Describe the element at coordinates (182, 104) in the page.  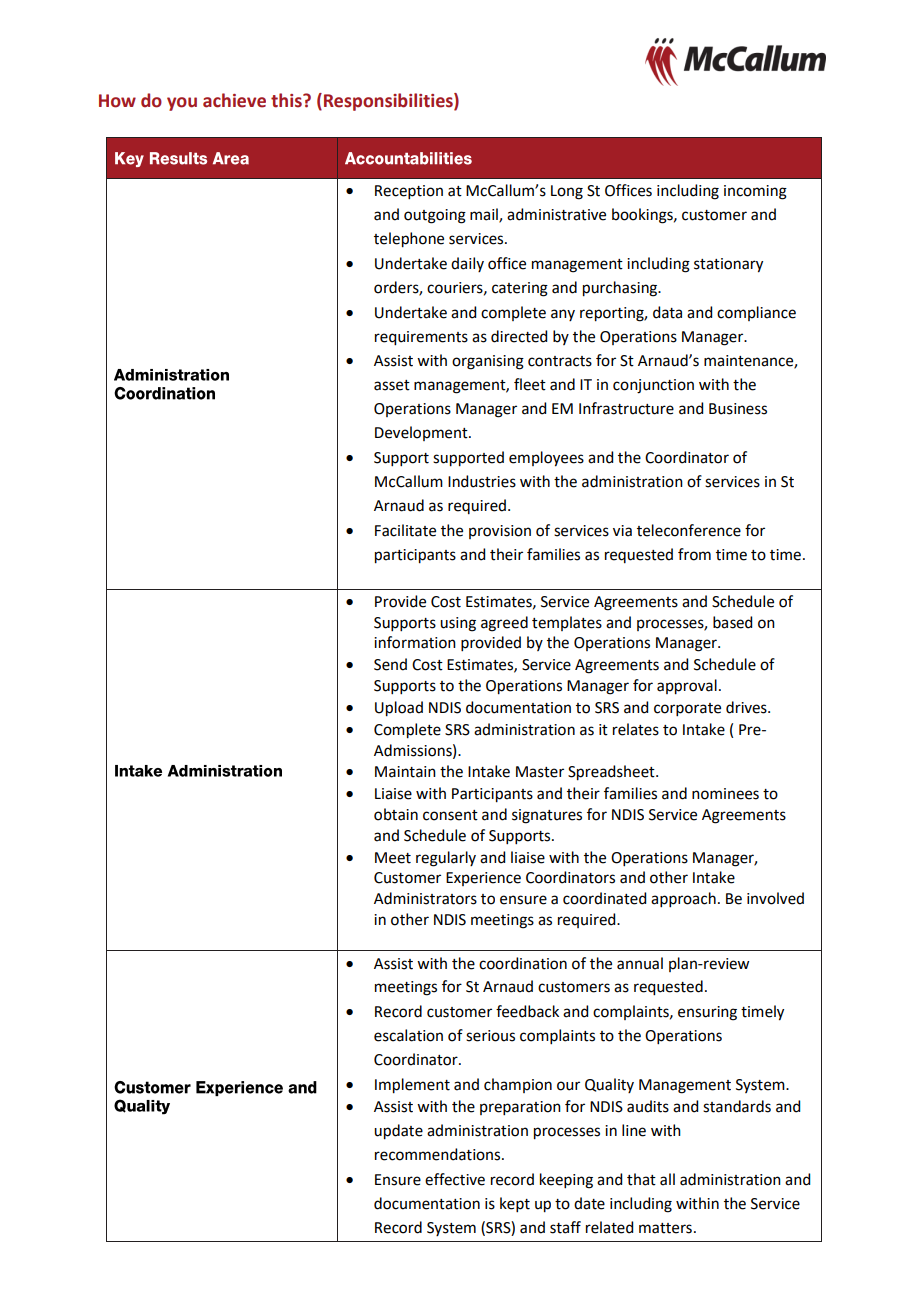
I see `you` at that location.
